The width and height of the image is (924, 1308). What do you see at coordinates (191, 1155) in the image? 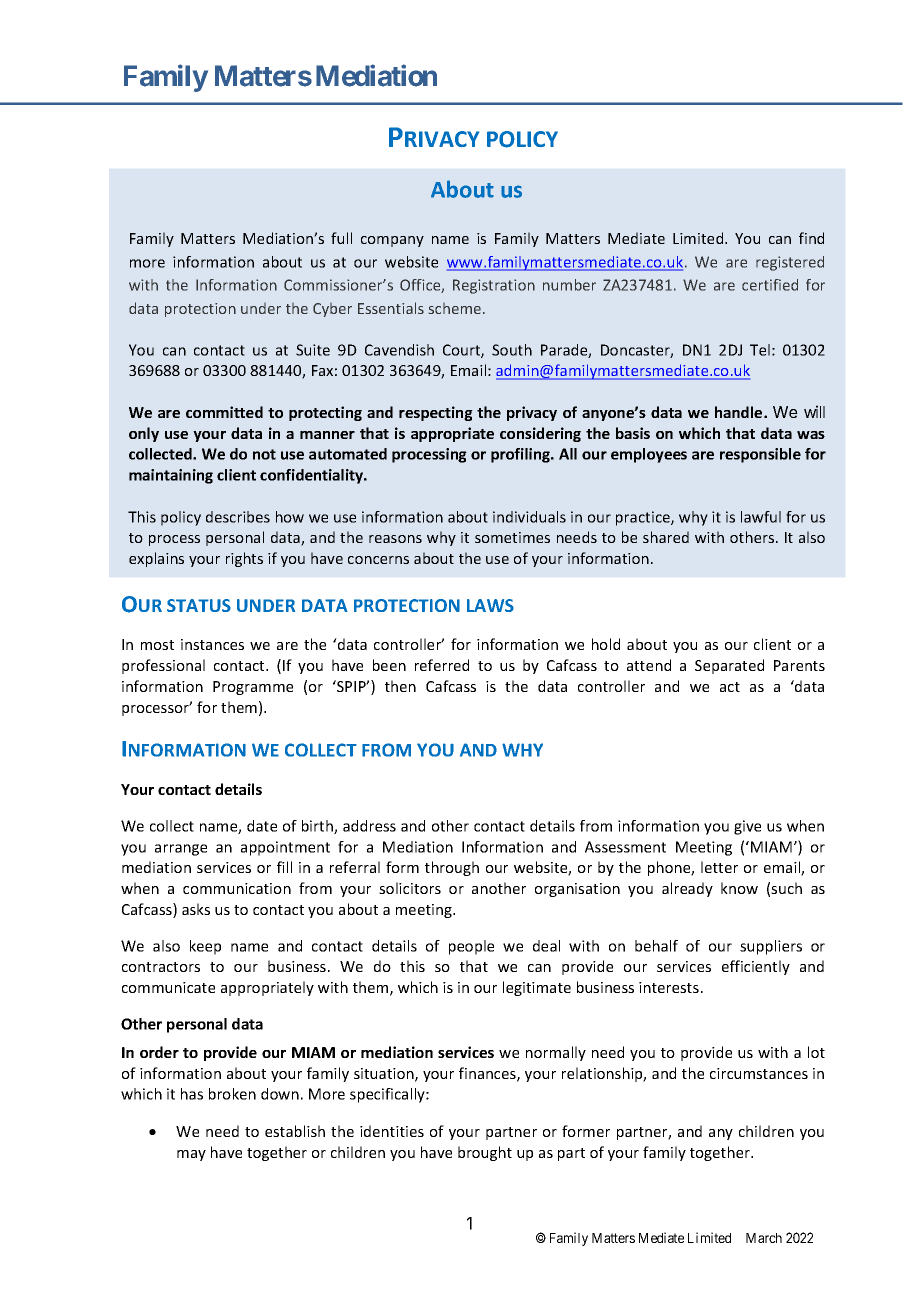
I see `may` at bounding box center [191, 1155].
